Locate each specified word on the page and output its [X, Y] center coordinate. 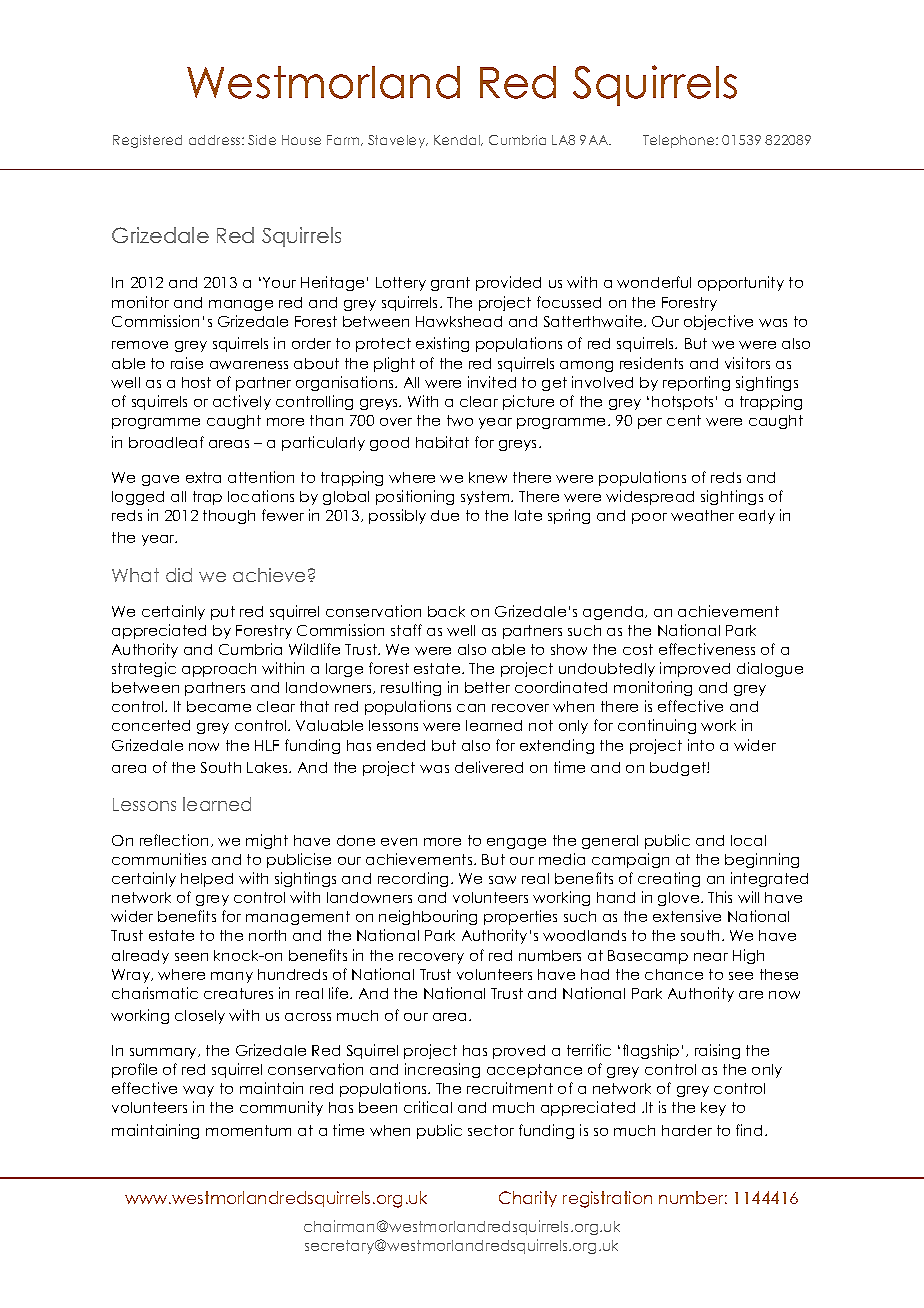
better [487, 687]
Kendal [458, 140]
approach [219, 670]
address [216, 140]
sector [491, 1130]
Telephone [680, 141]
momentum [248, 1130]
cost [638, 649]
